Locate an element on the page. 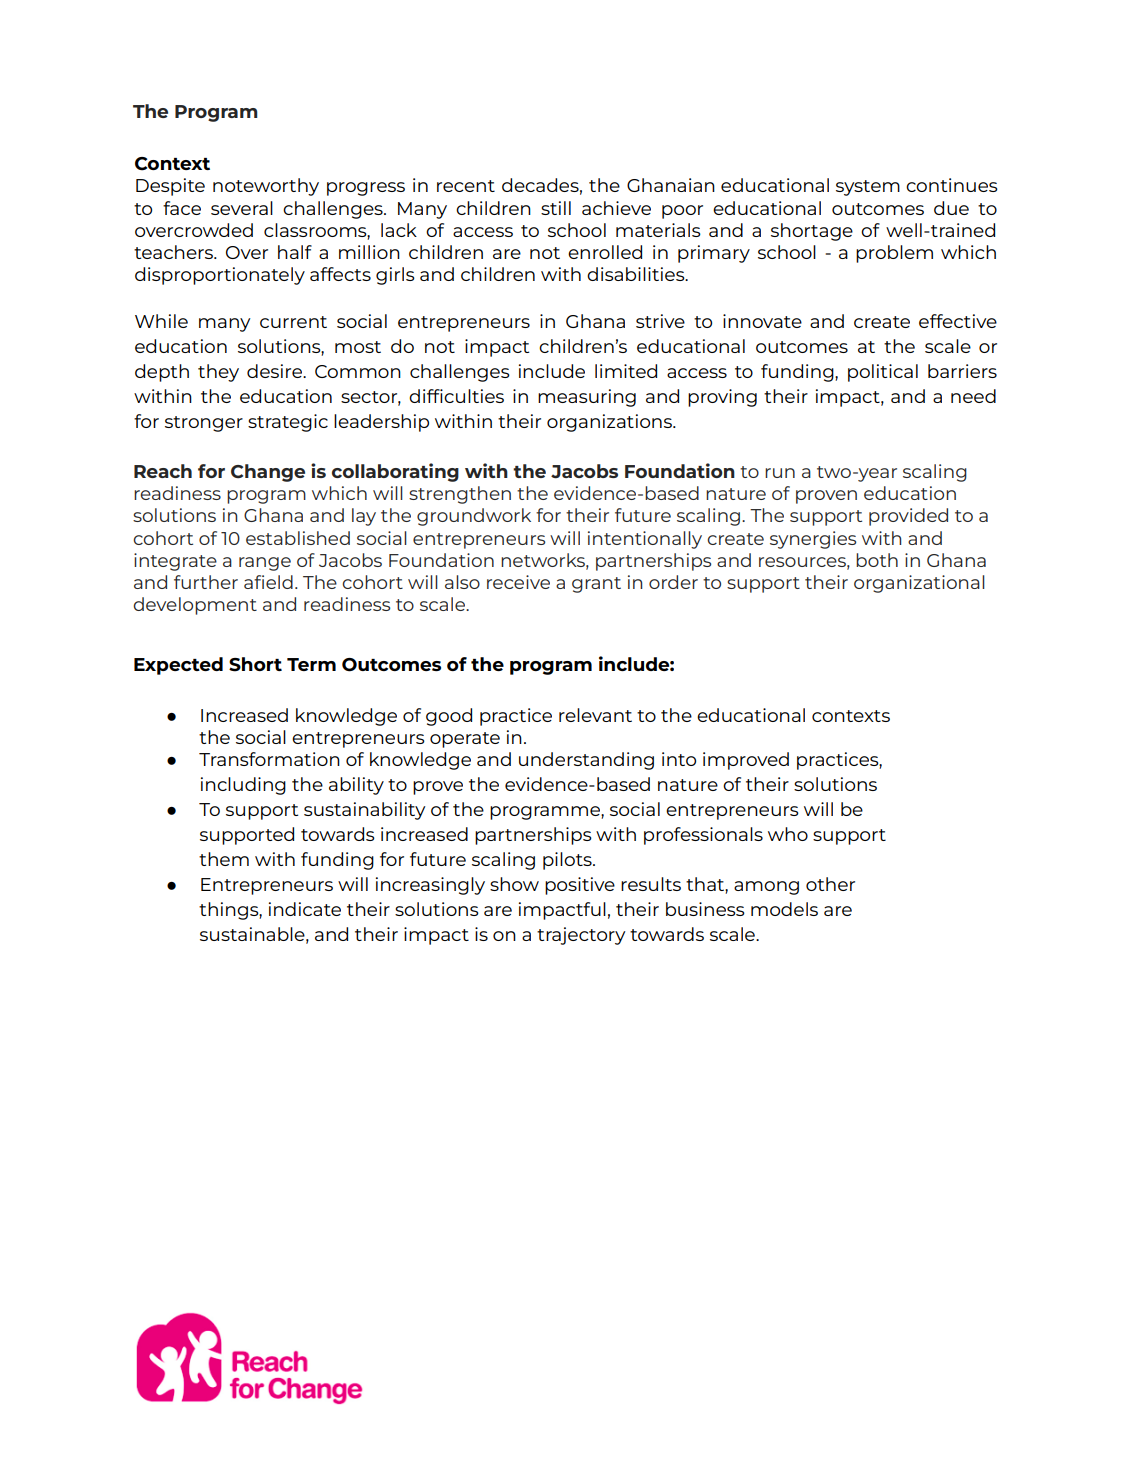 This image has height=1464, width=1131. desire is located at coordinates (275, 371).
